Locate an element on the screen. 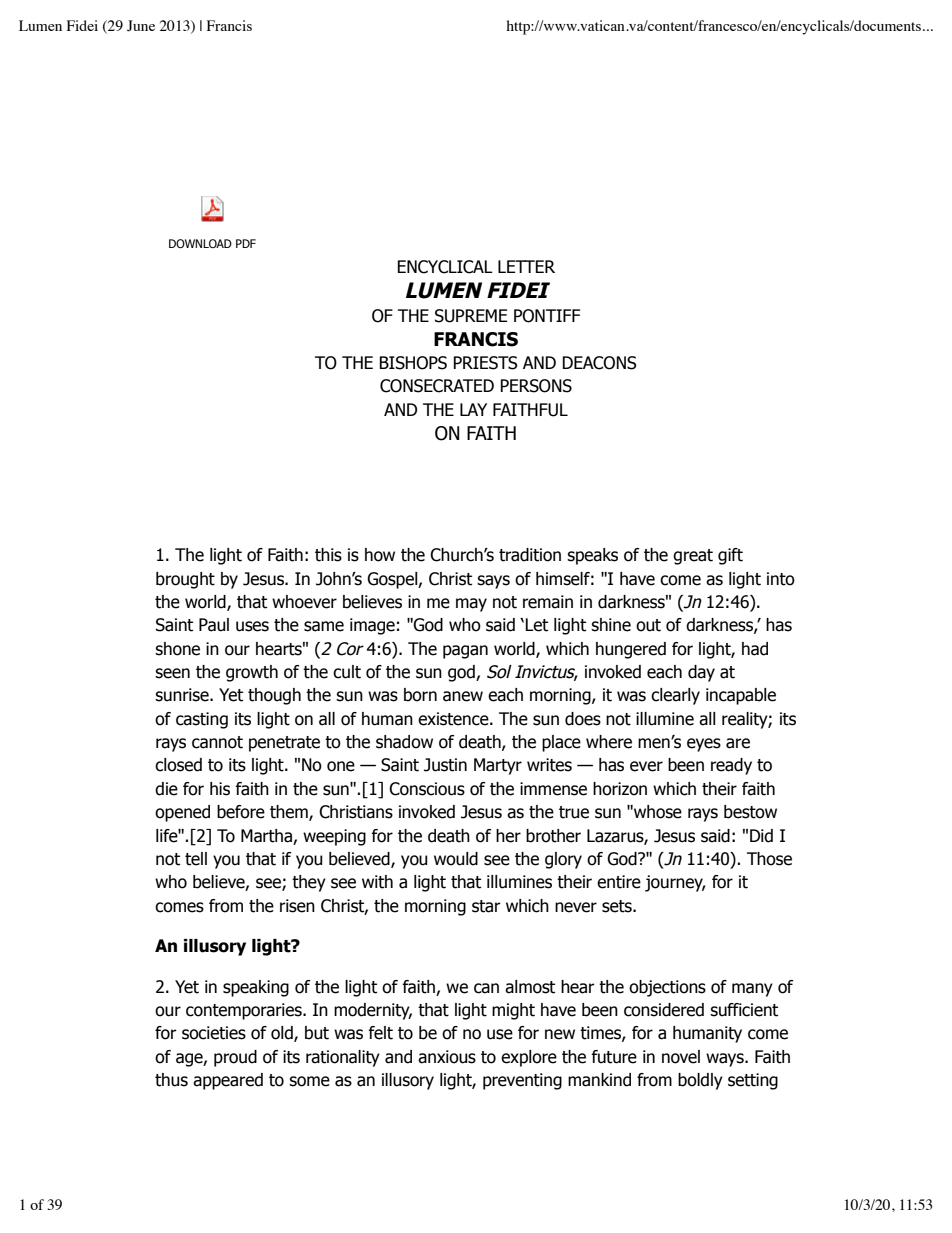 This screenshot has height=1233, width=952. LETTER is located at coordinates (526, 266).
